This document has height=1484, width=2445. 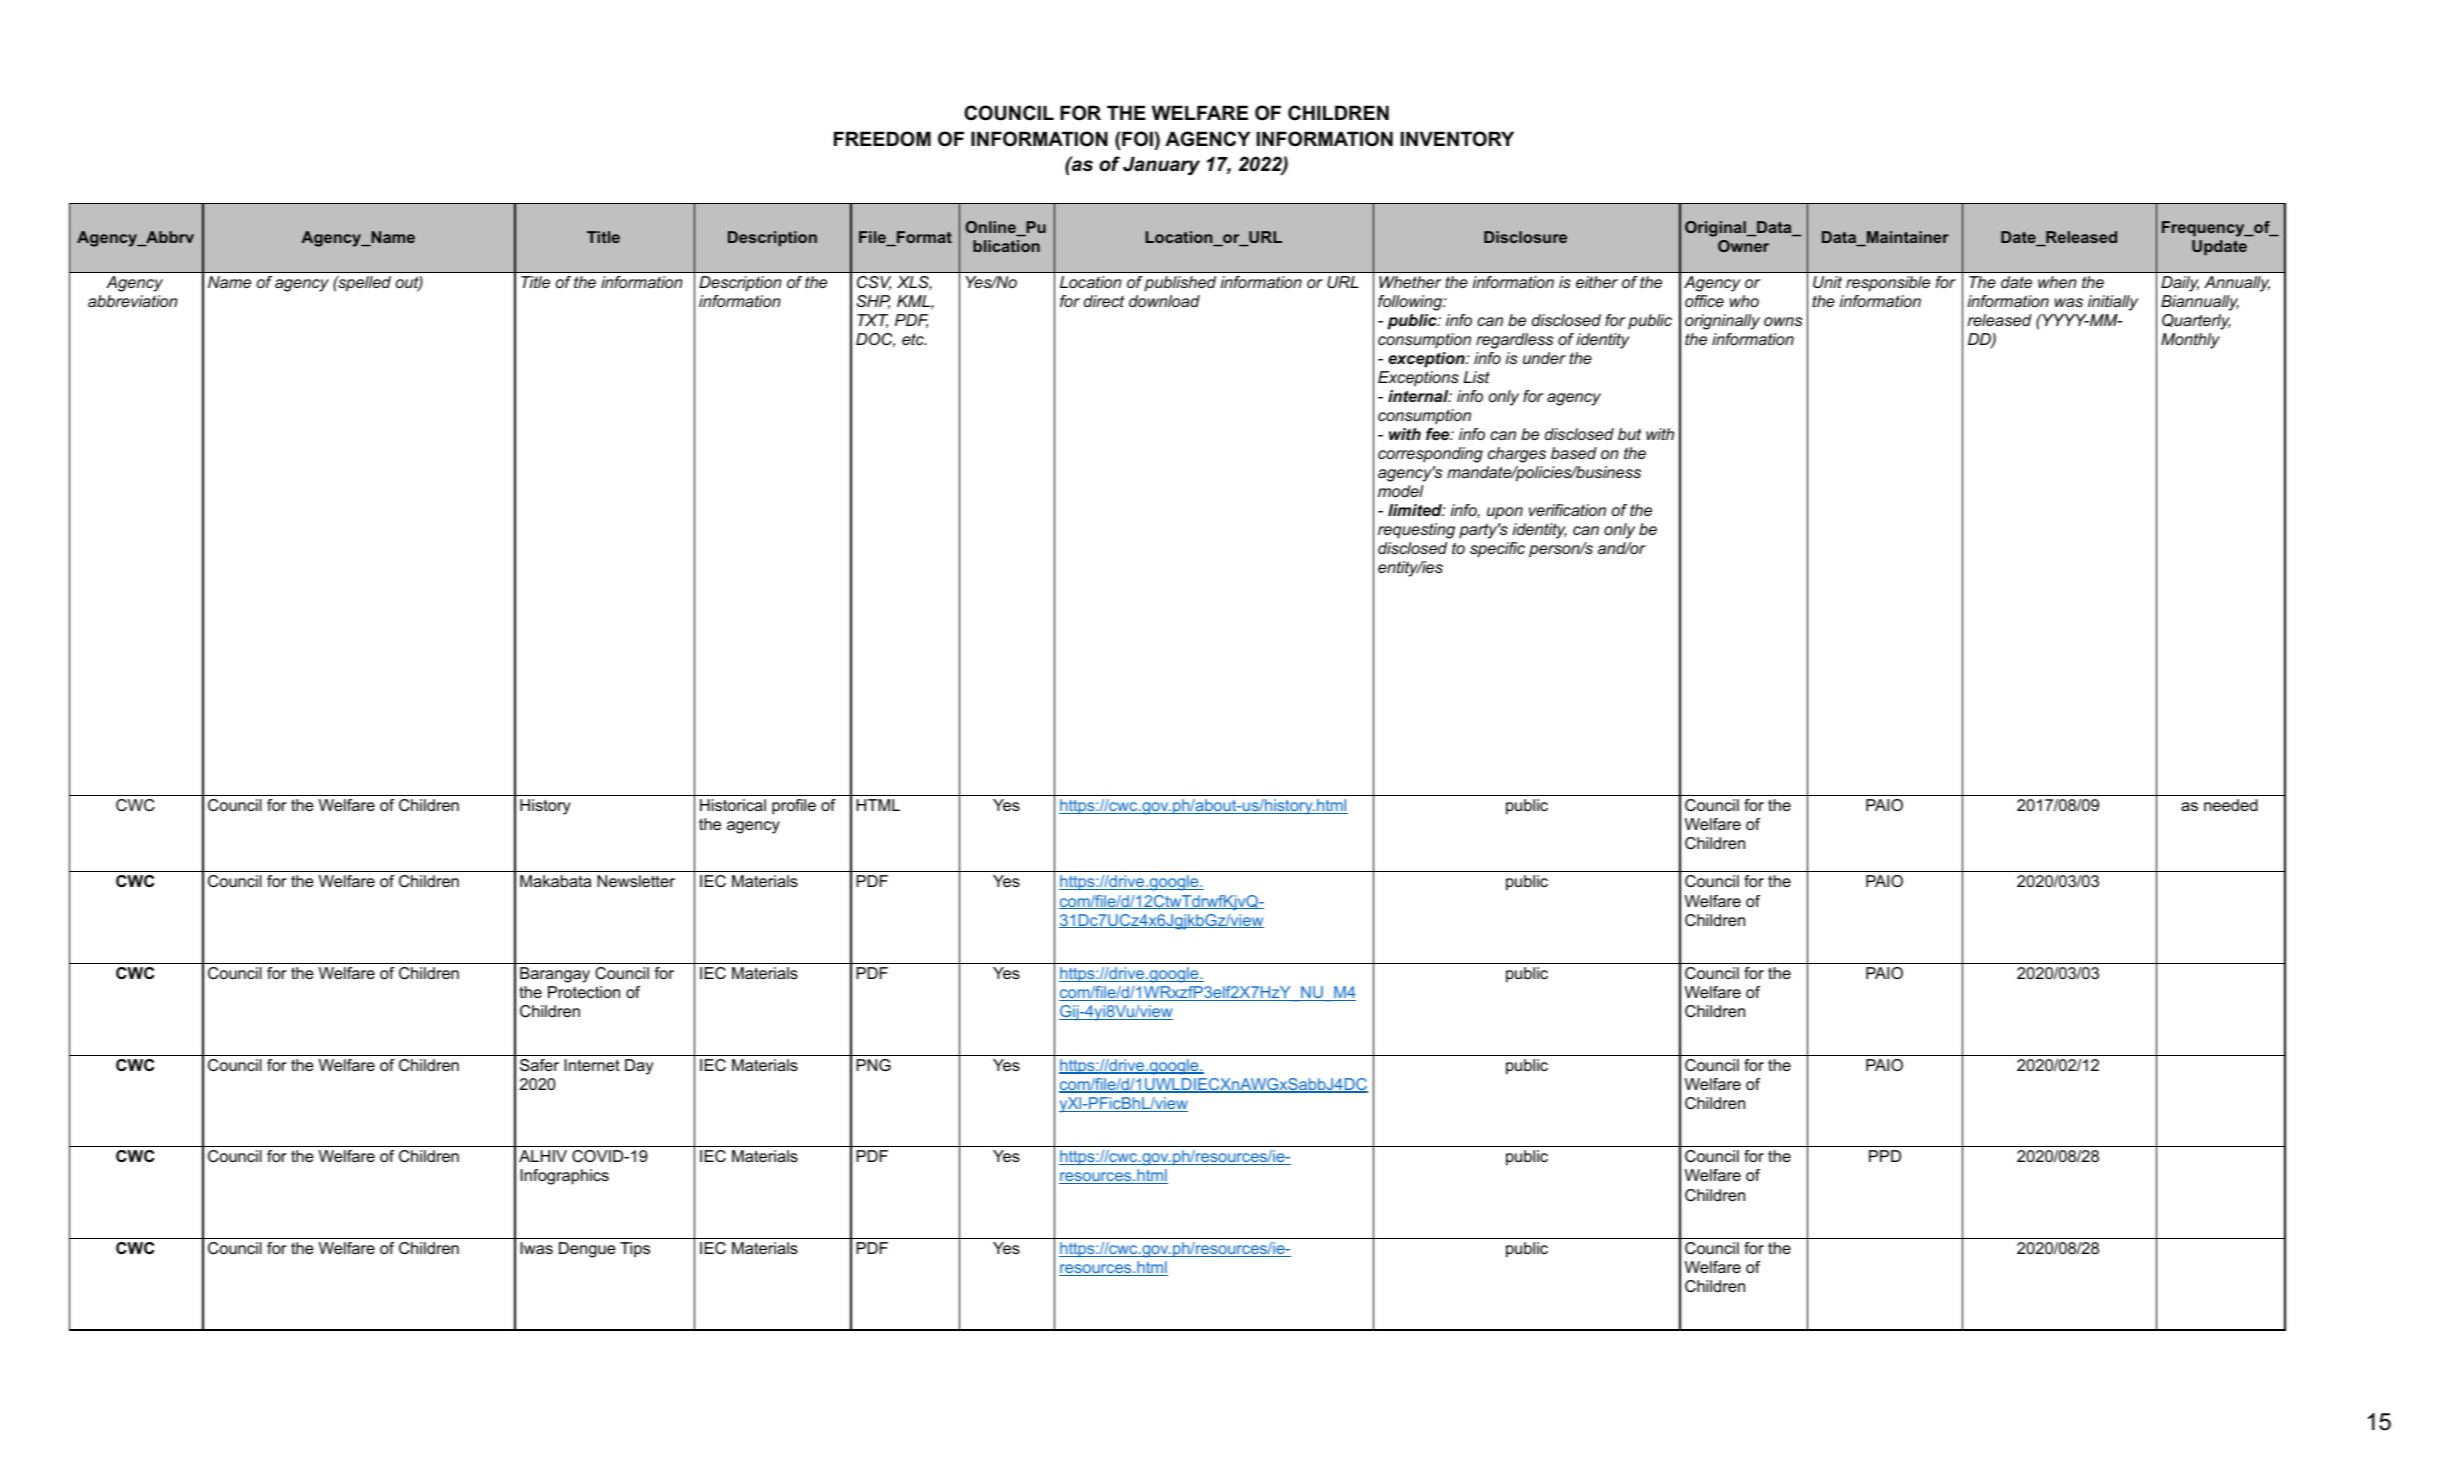 I want to click on January, so click(x=1161, y=165).
